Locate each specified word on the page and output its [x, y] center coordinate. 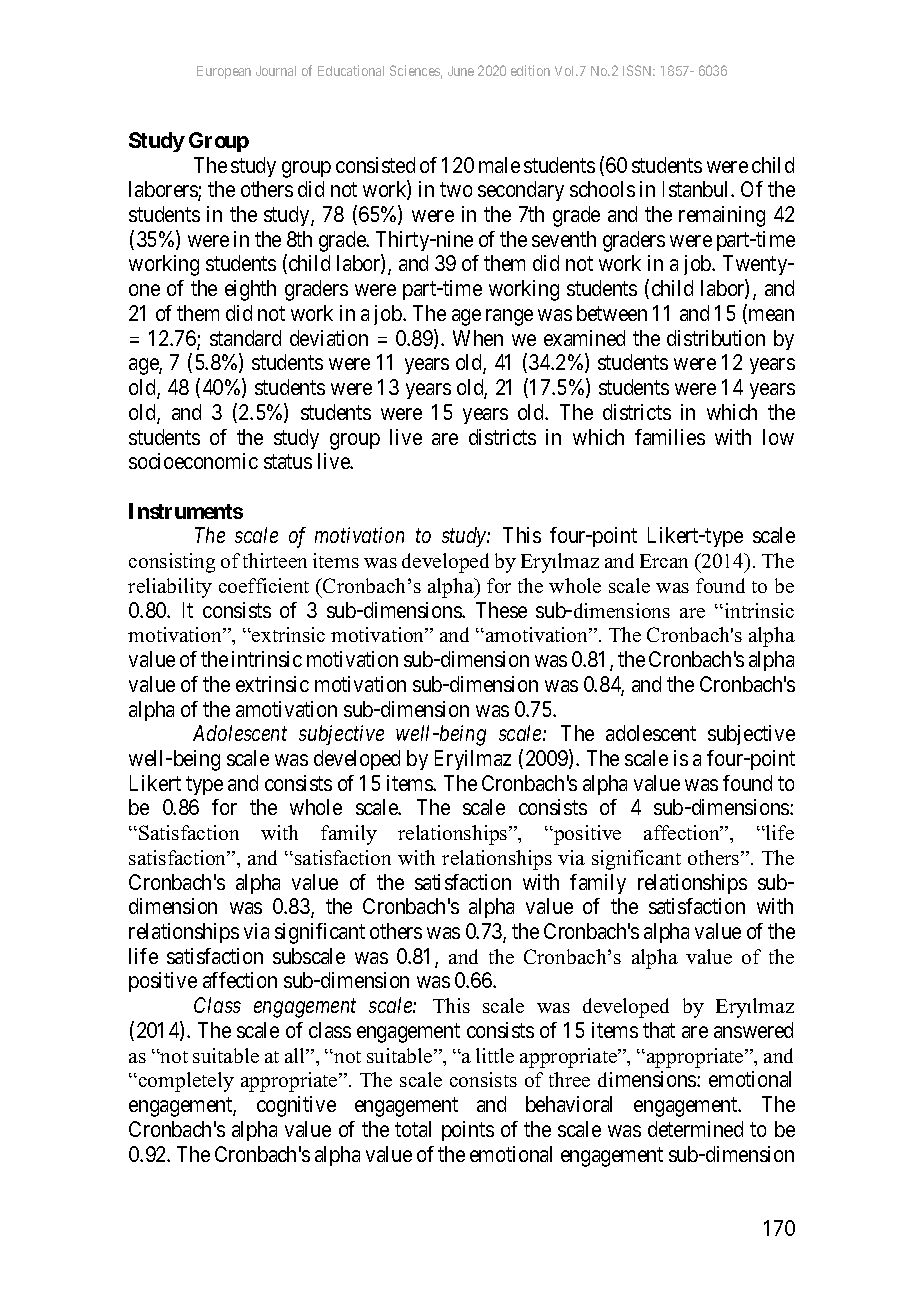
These [501, 610]
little [495, 1055]
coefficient [264, 585]
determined [695, 1129]
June [461, 71]
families [670, 437]
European [224, 72]
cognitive [296, 1106]
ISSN [639, 70]
